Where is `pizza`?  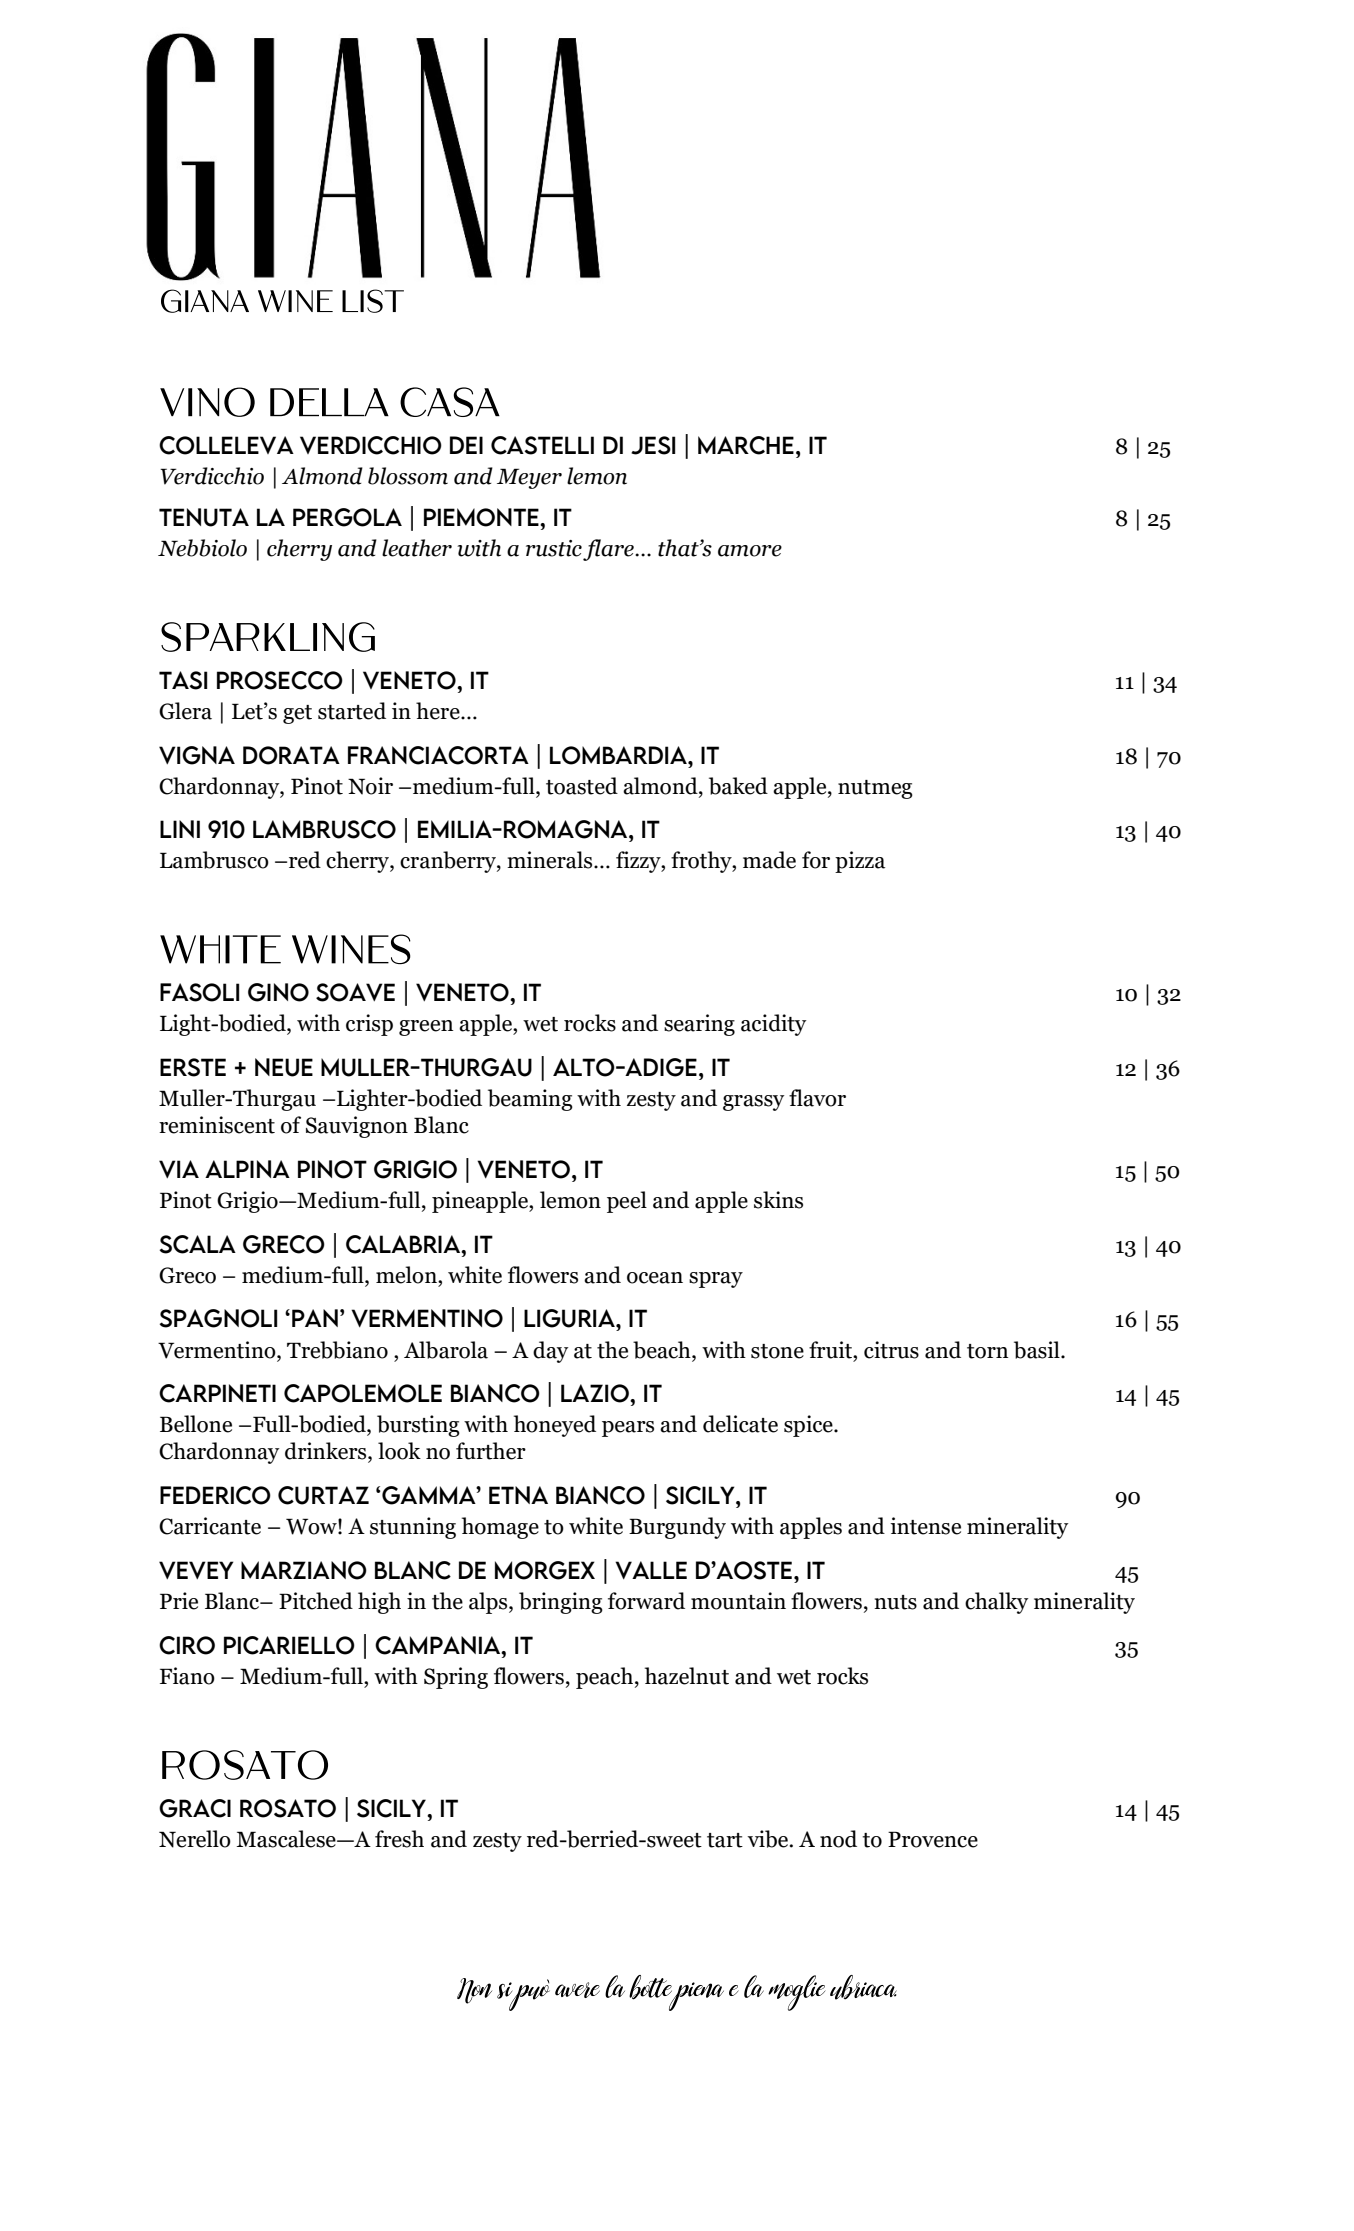 pizza is located at coordinates (860, 862).
